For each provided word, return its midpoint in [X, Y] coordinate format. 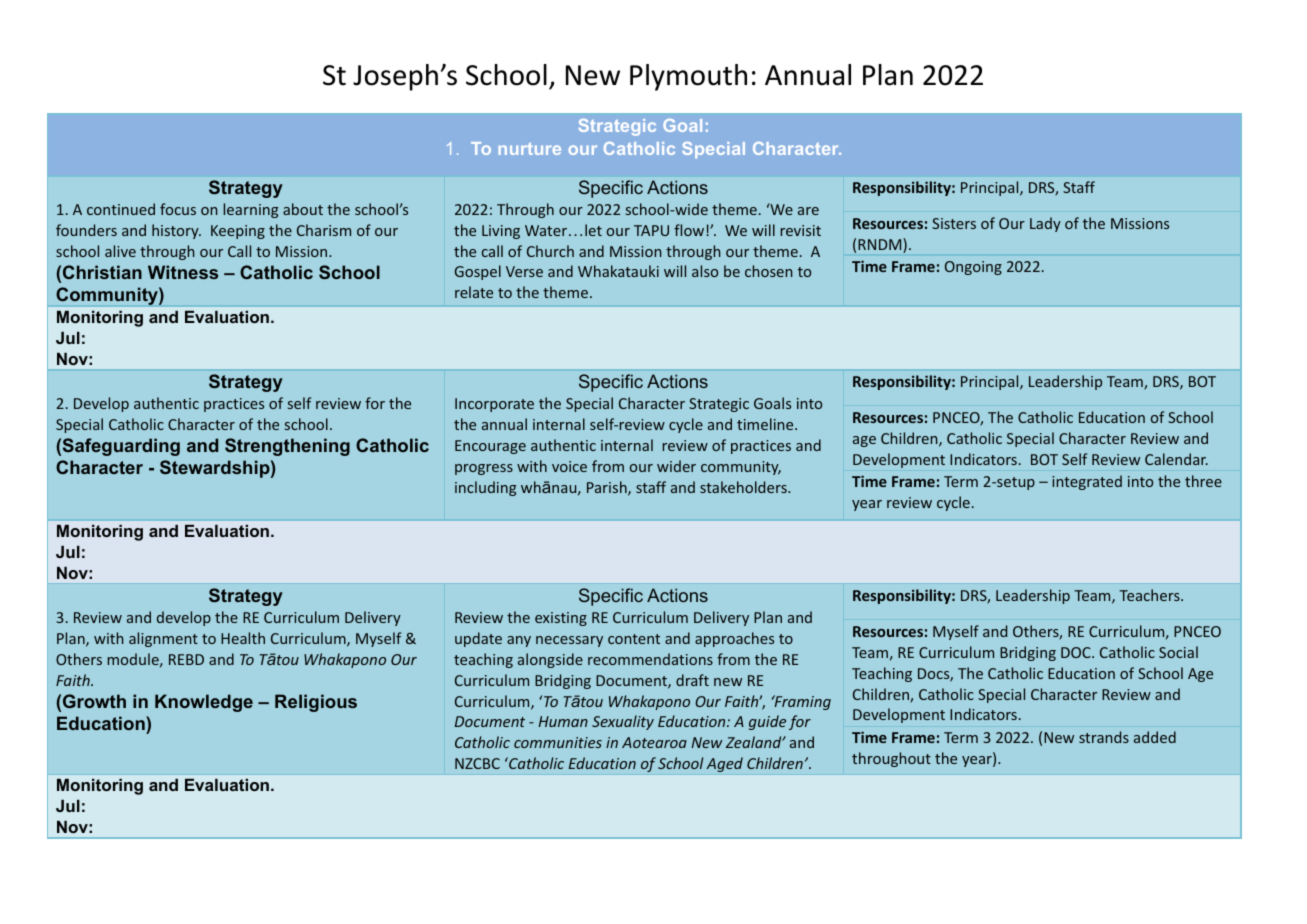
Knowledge [204, 703]
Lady [1045, 224]
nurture [529, 148]
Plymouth [688, 77]
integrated [1087, 482]
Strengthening [287, 447]
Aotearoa [654, 742]
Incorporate [494, 405]
